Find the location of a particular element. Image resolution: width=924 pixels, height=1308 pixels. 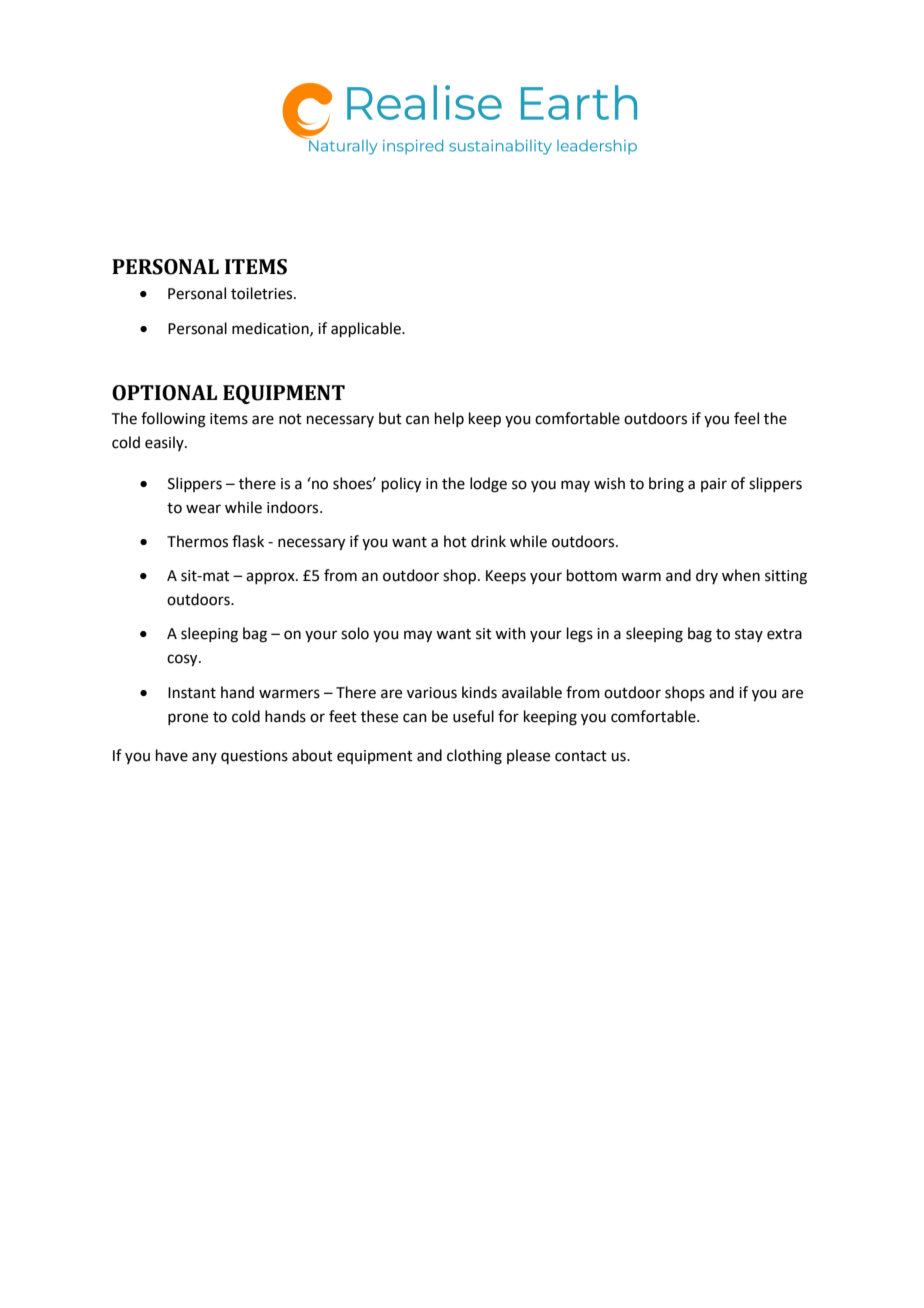

questions is located at coordinates (254, 757).
